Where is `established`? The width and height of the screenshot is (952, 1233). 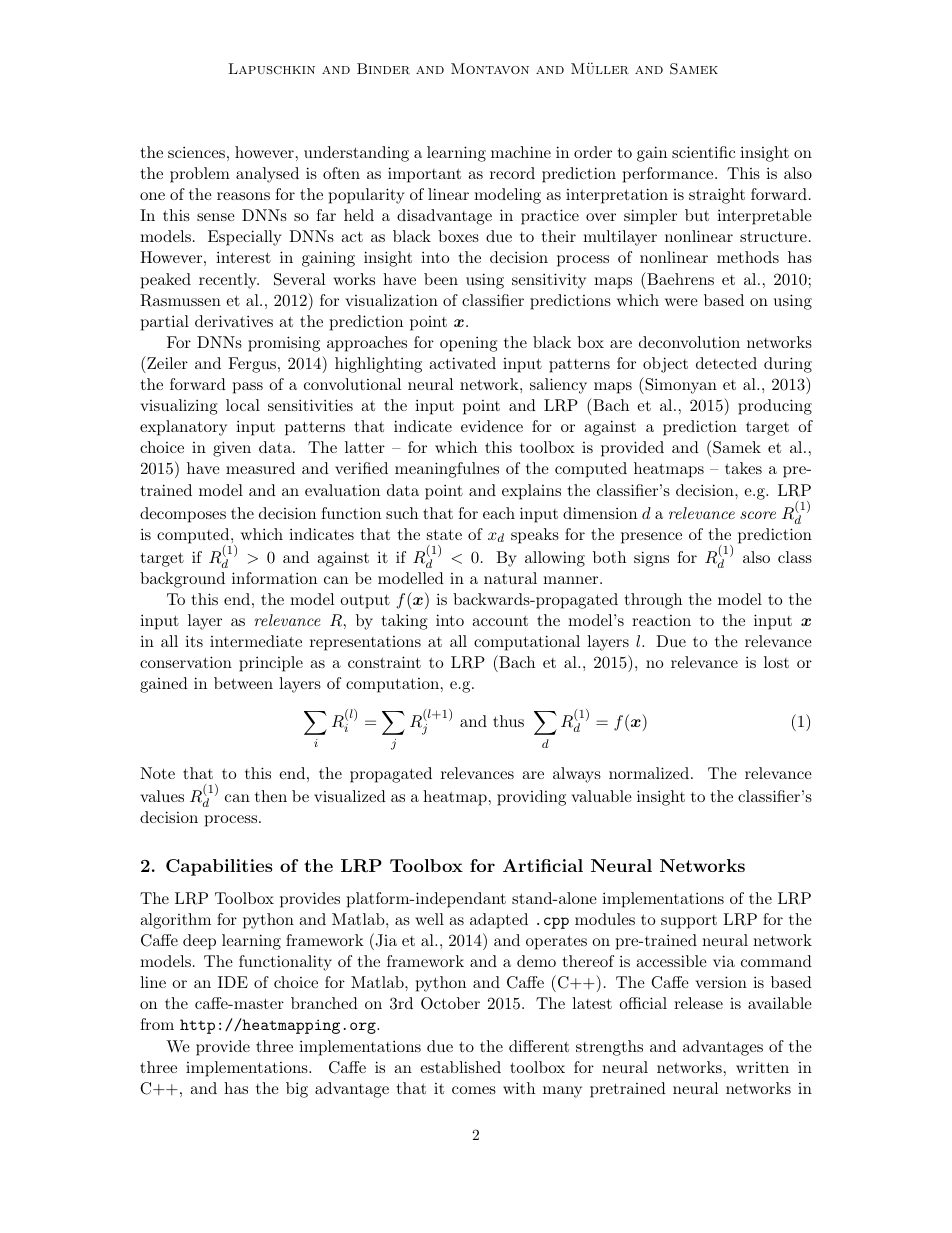
established is located at coordinates (460, 1067).
